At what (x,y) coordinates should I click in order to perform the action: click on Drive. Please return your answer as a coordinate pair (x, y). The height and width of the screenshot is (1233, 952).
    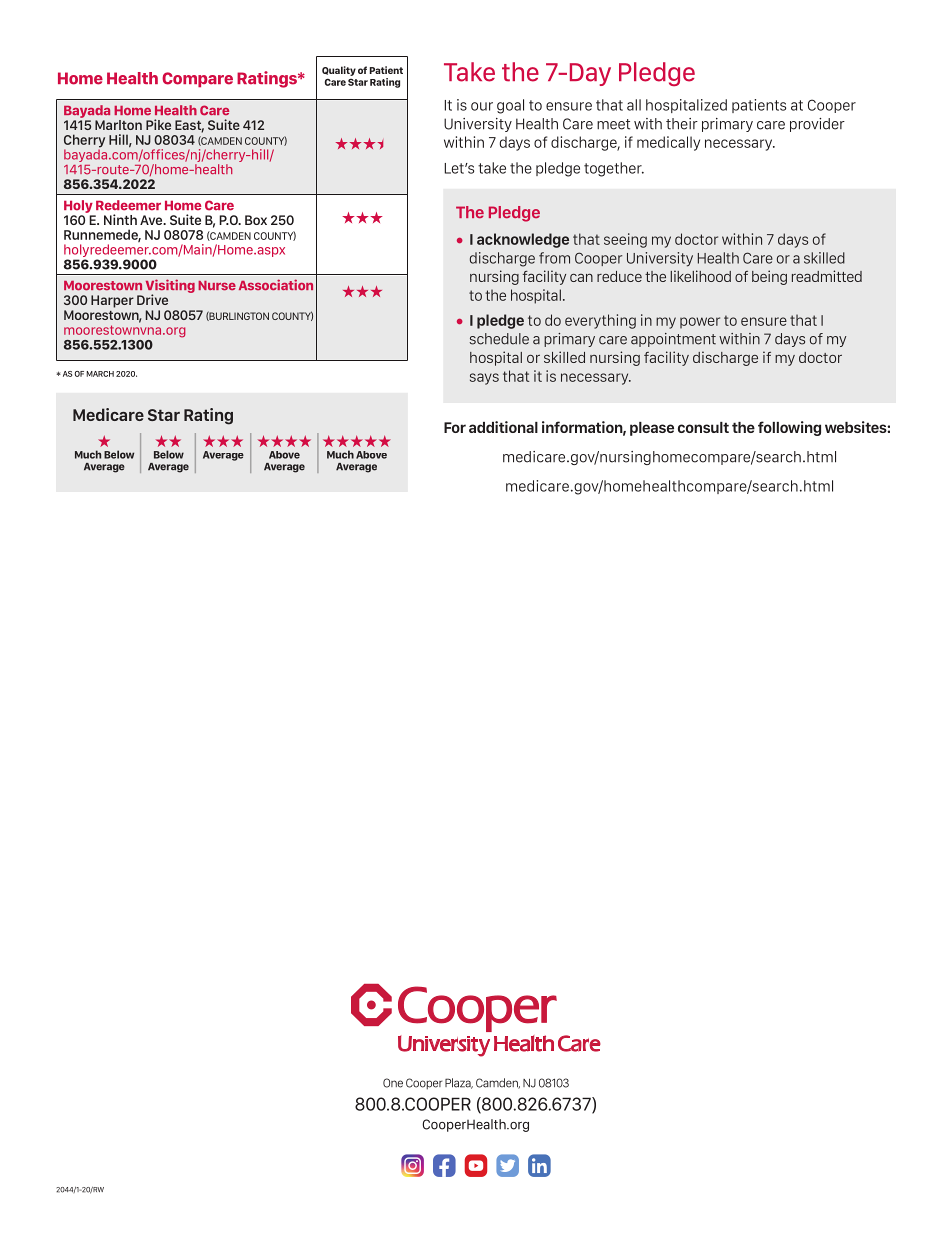
    Looking at the image, I should click on (152, 299).
